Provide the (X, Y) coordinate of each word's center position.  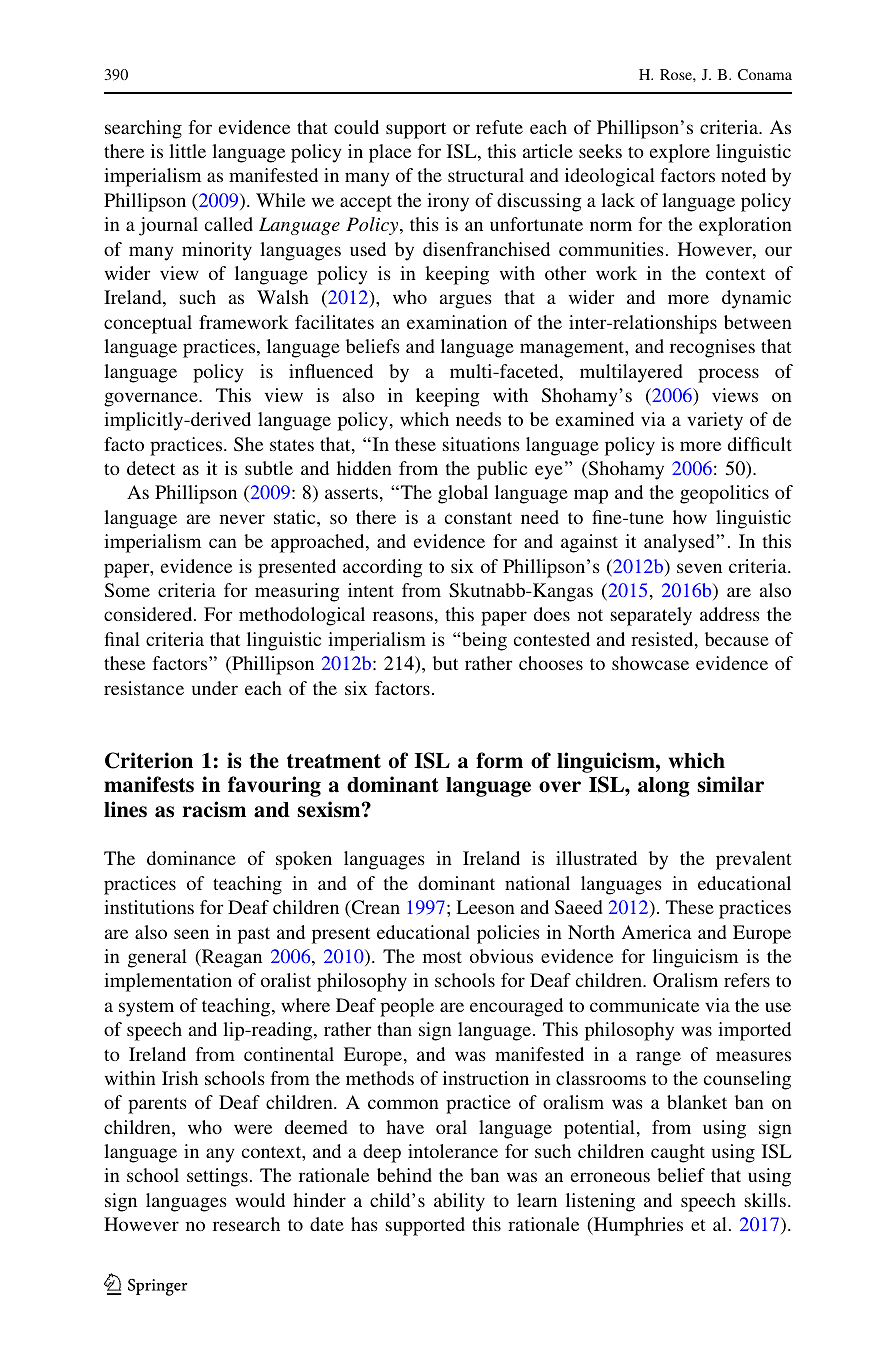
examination (457, 322)
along (664, 787)
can (223, 543)
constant (478, 518)
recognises (712, 348)
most (442, 957)
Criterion (149, 760)
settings (217, 1177)
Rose (677, 74)
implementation (168, 982)
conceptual (148, 324)
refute (499, 127)
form (499, 760)
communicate (644, 1005)
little (187, 151)
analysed (680, 543)
